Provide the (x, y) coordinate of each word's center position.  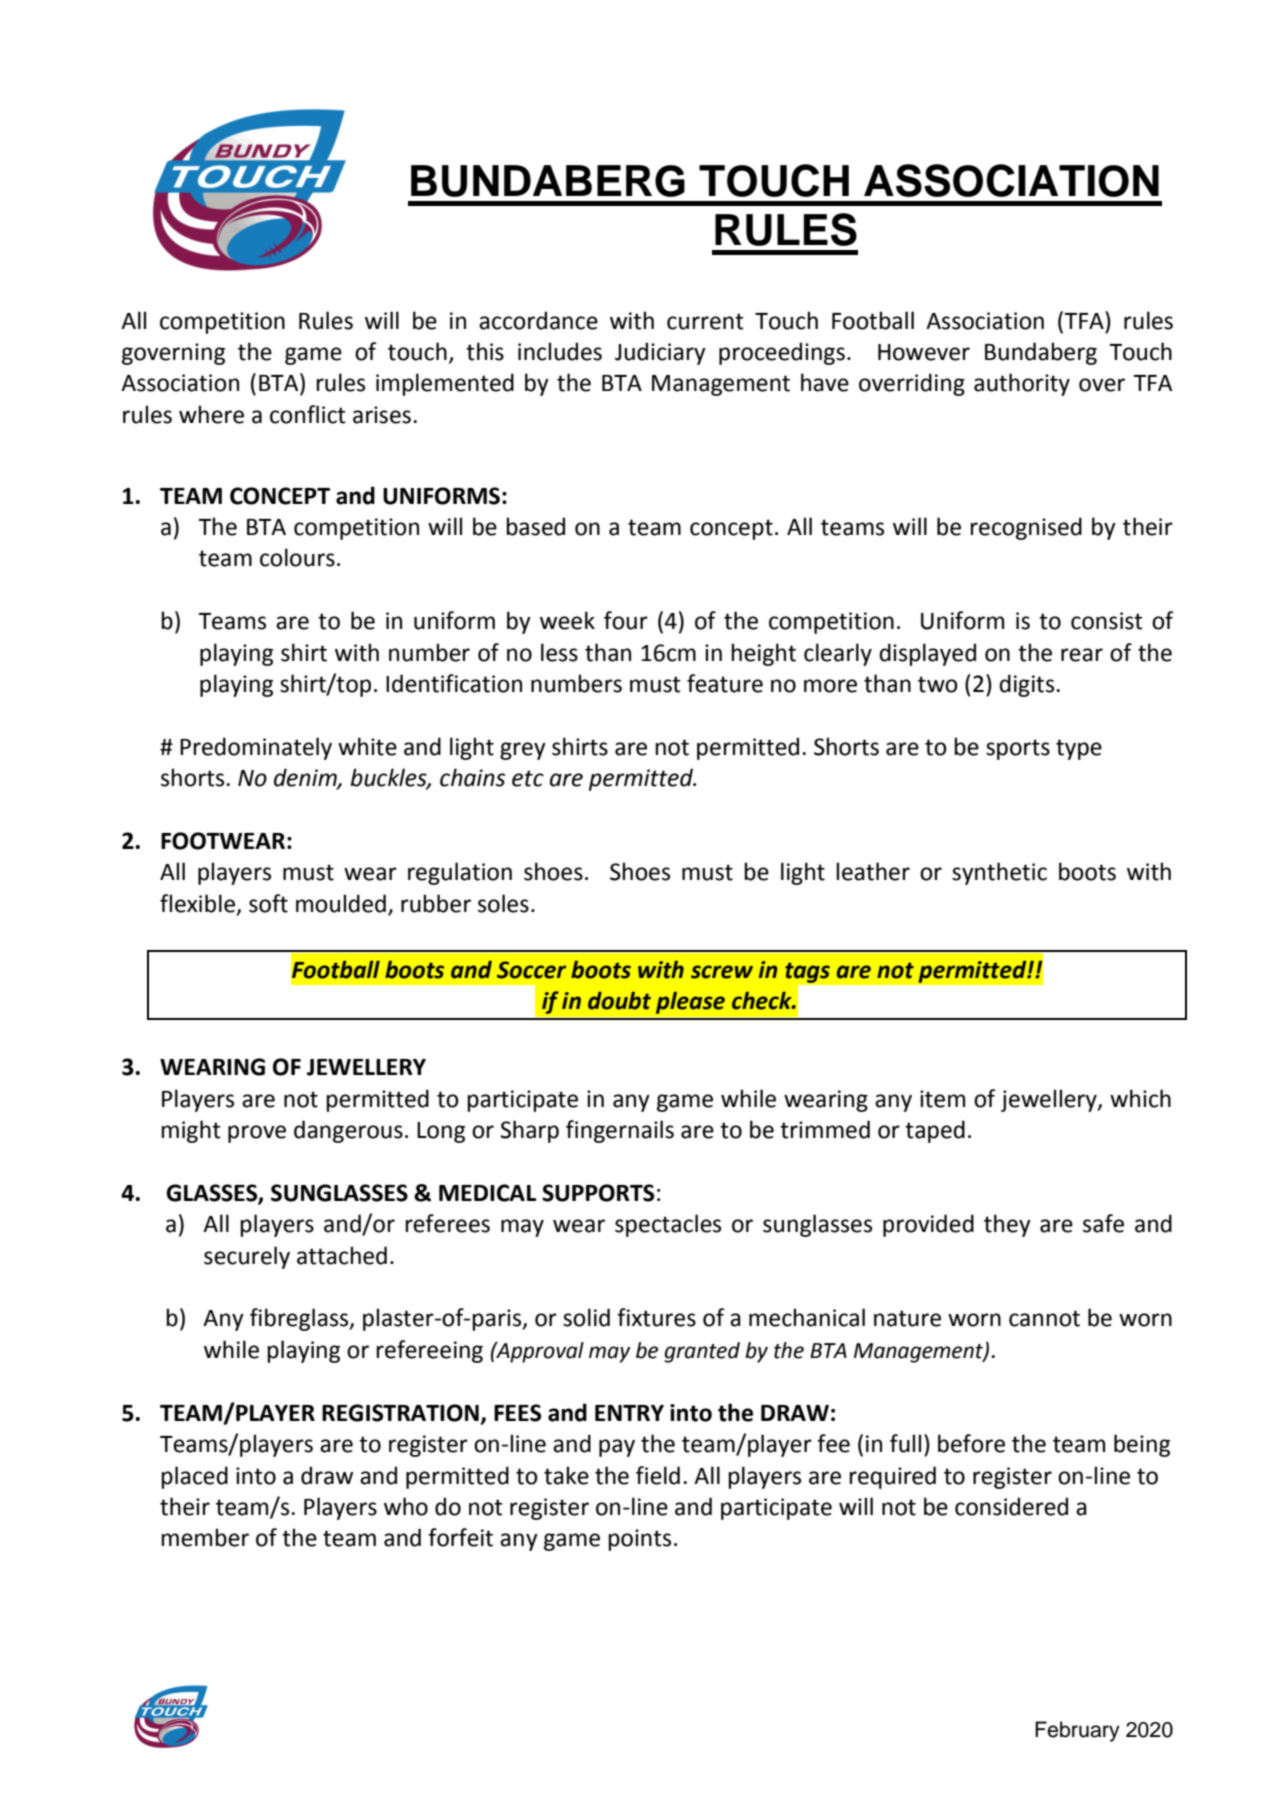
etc (528, 778)
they (1007, 1225)
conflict (308, 414)
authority (1022, 384)
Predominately (256, 748)
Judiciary (660, 353)
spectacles (668, 1225)
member (205, 1537)
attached (342, 1255)
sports (1018, 749)
